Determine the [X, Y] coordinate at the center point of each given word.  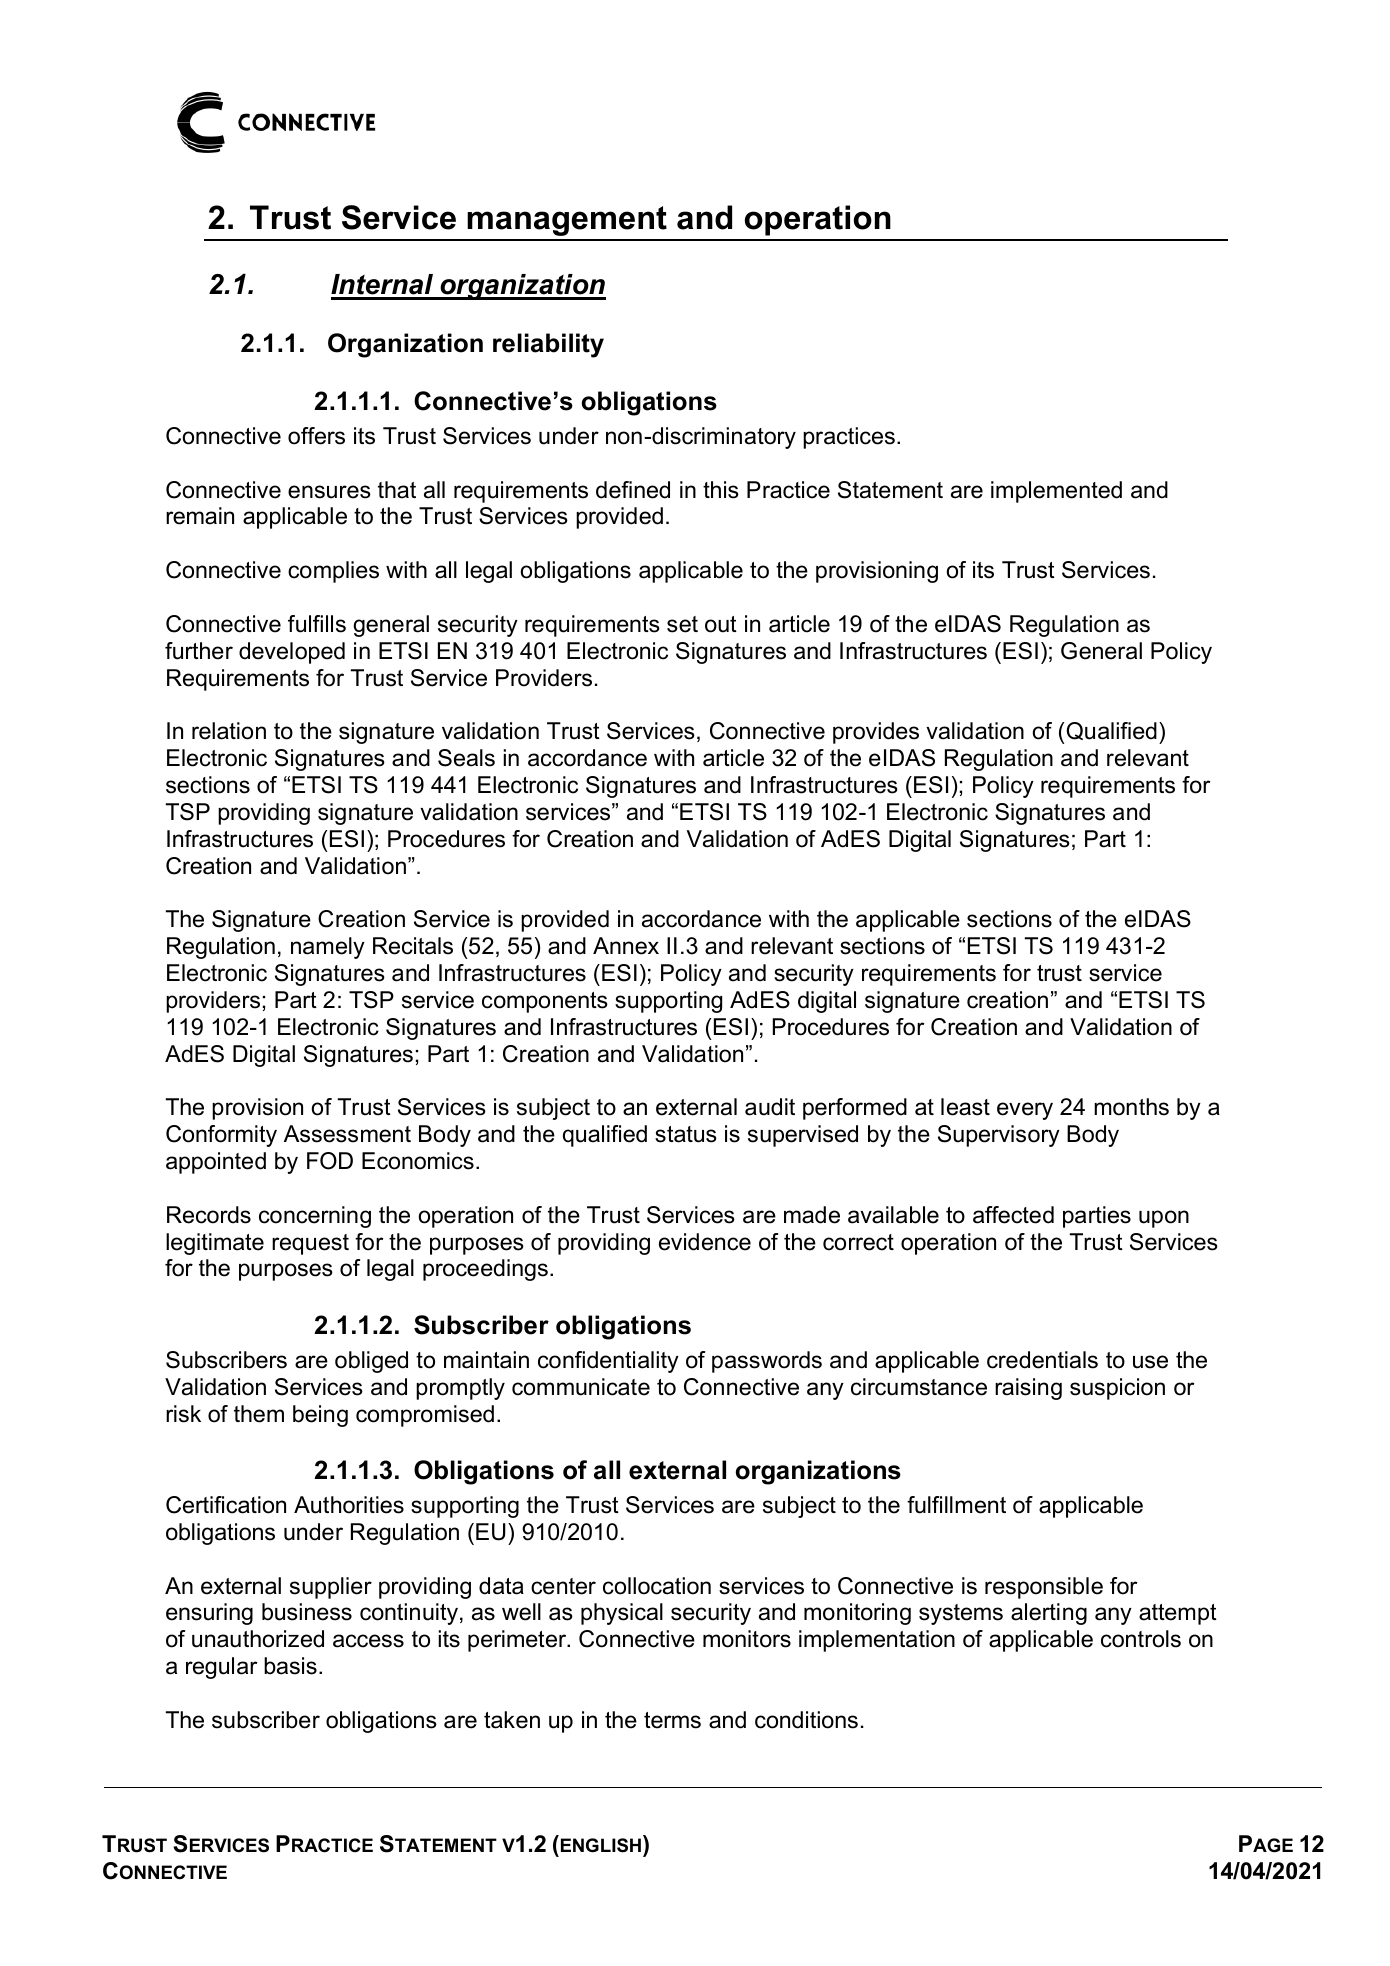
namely [328, 948]
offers [316, 436]
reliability [548, 345]
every [1025, 1111]
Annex [626, 946]
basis [290, 1666]
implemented [1056, 492]
